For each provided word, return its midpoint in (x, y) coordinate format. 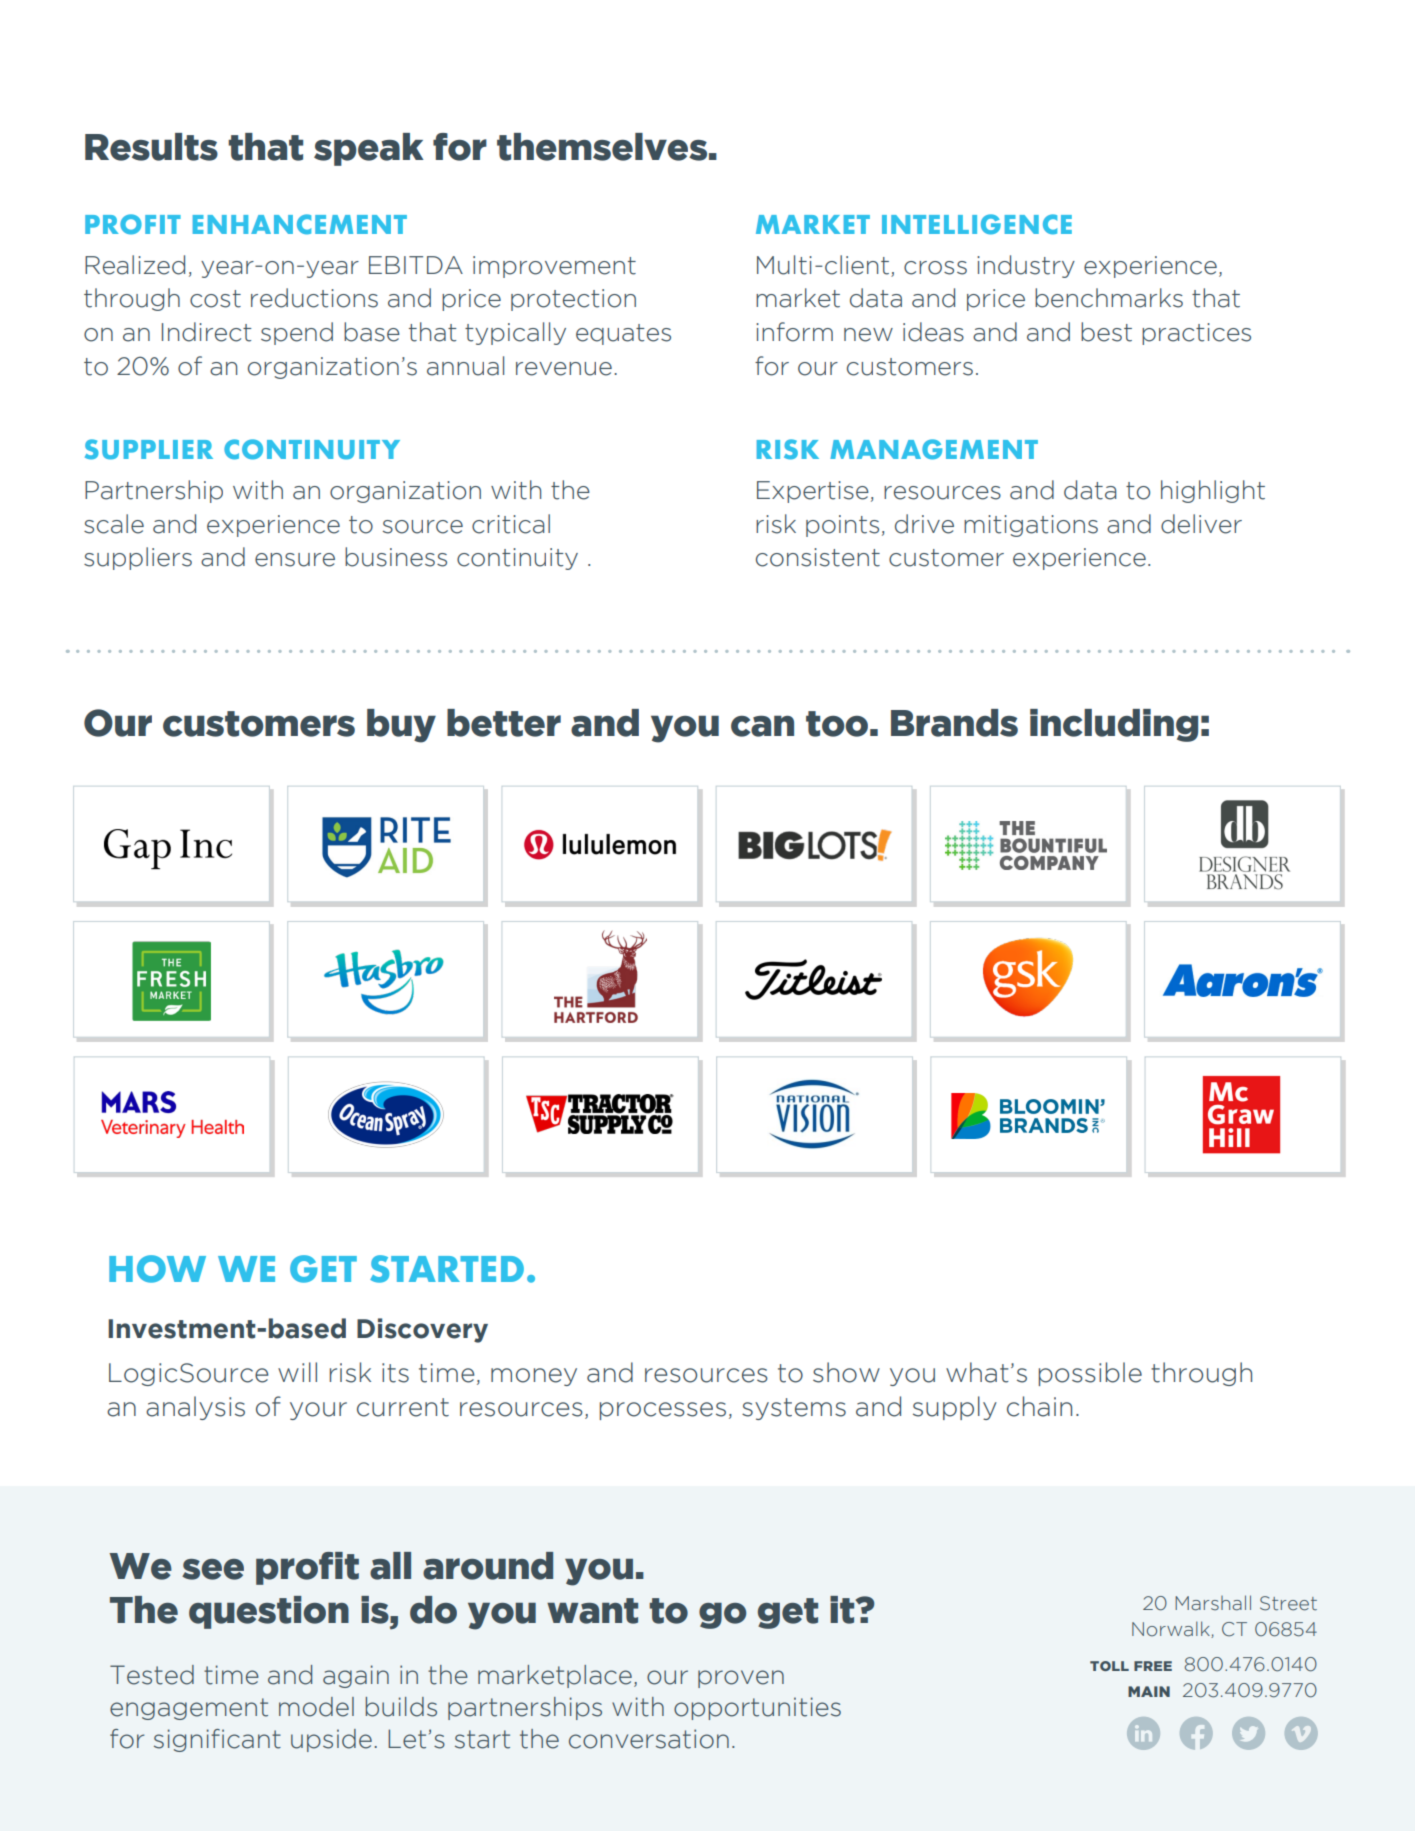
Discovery (422, 1330)
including (1114, 725)
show (846, 1372)
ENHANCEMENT (300, 224)
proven (741, 1679)
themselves (602, 147)
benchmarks (1109, 298)
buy (401, 726)
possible (1090, 1374)
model (316, 1707)
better (504, 723)
